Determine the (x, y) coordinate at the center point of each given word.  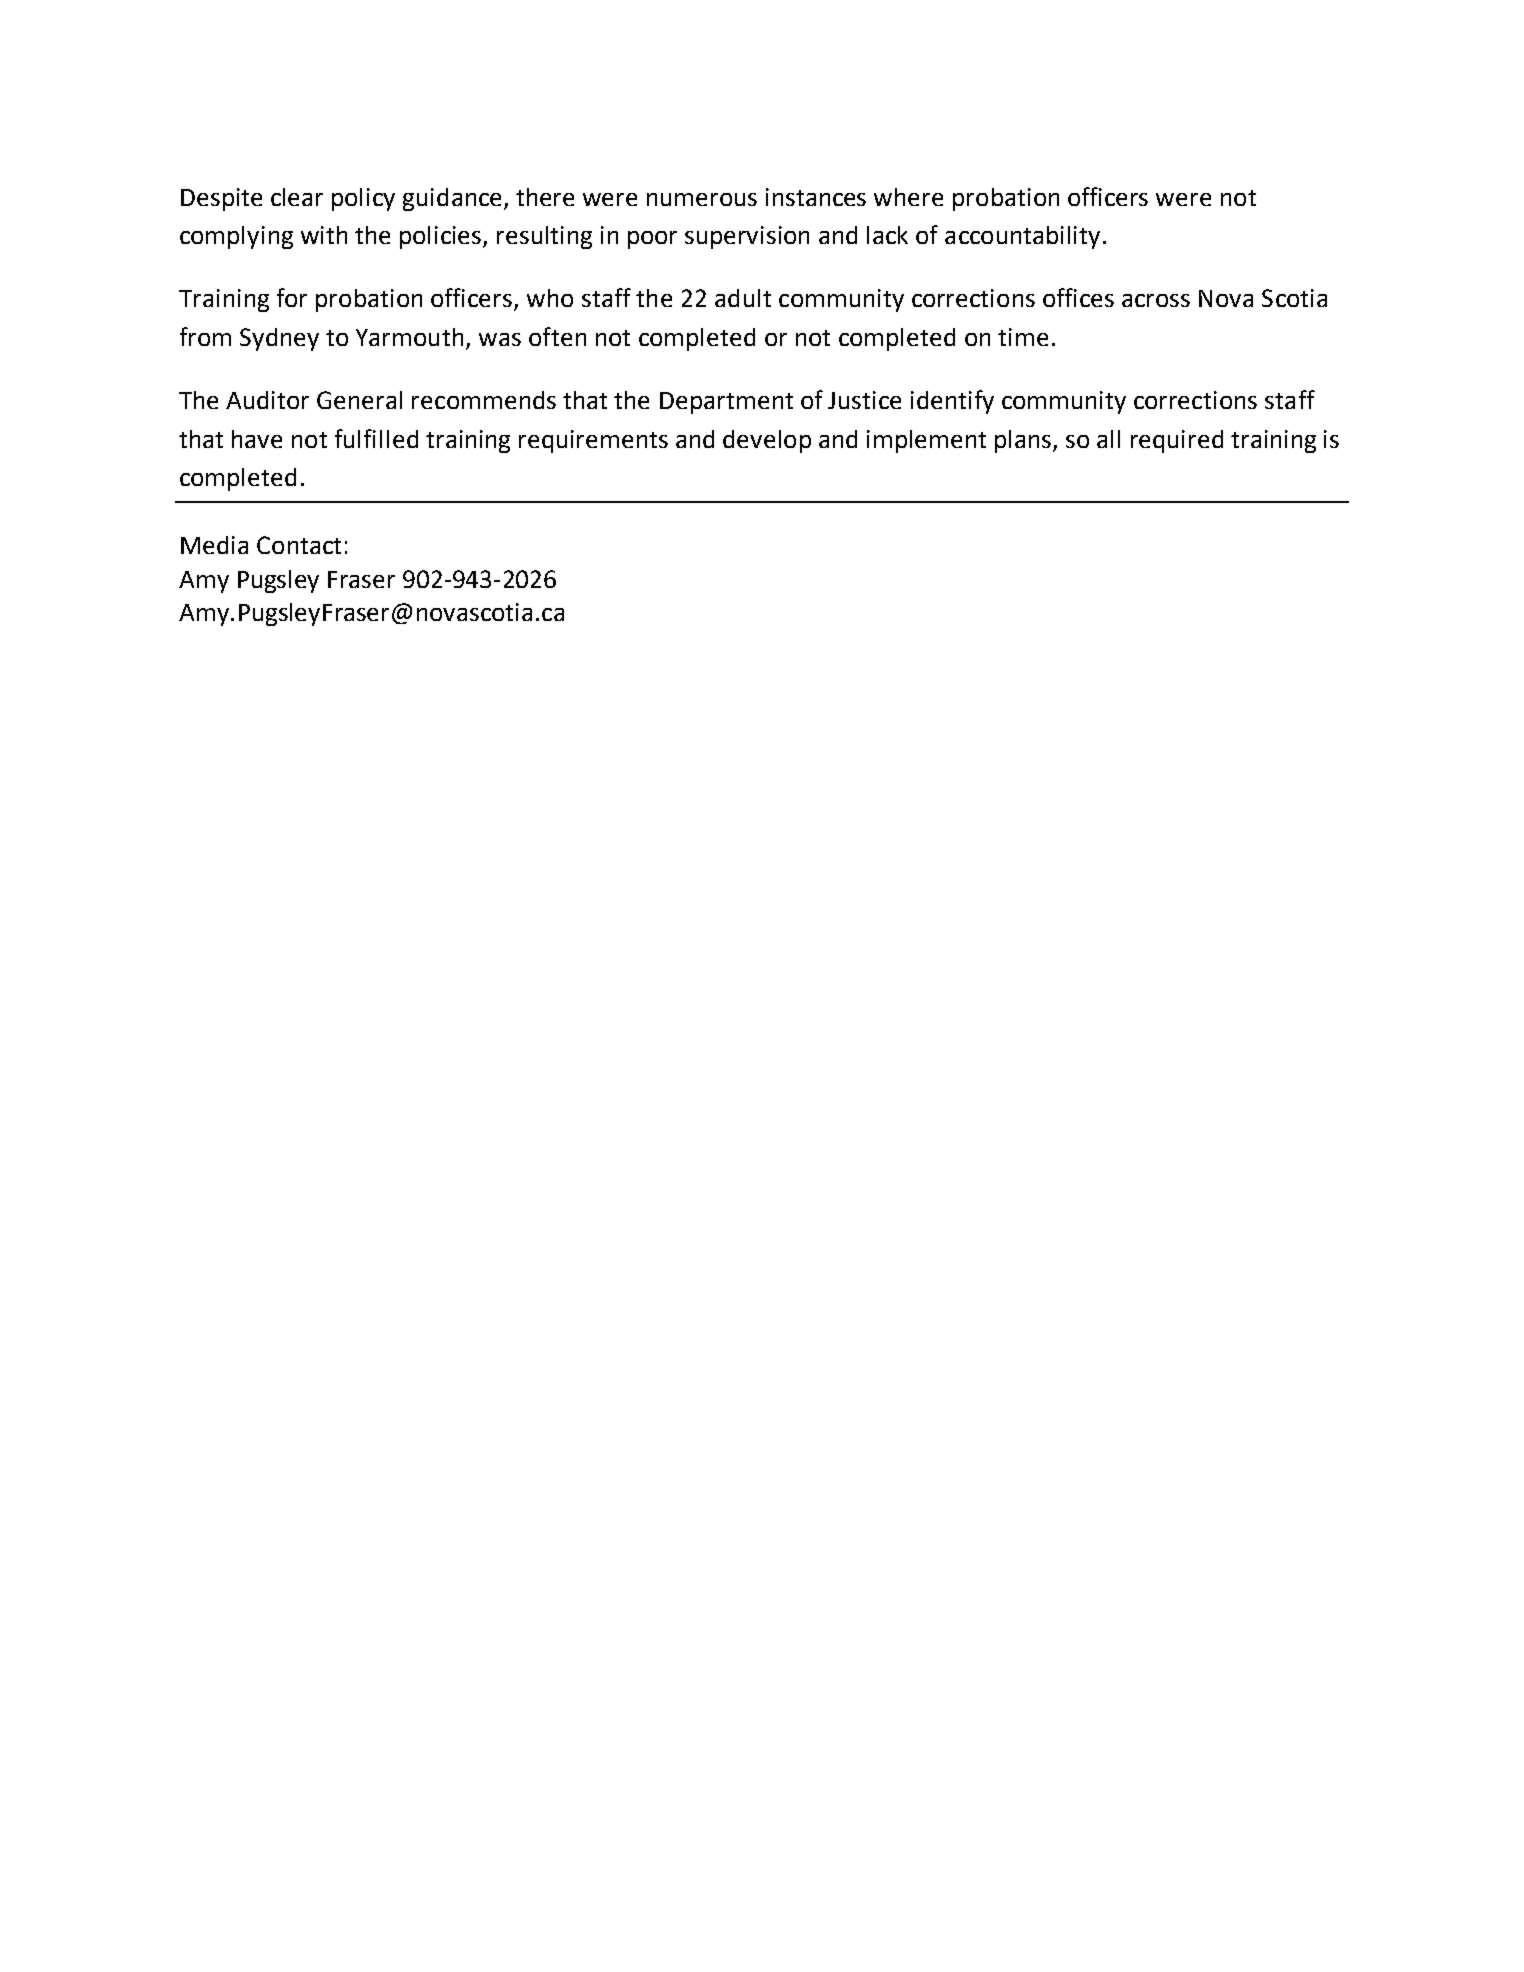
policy (363, 199)
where (908, 197)
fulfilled (376, 438)
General (359, 400)
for (292, 297)
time (1023, 337)
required (1177, 441)
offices (1078, 297)
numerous (702, 199)
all (1108, 439)
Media (214, 545)
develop (767, 441)
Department (726, 403)
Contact (299, 545)
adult (743, 298)
